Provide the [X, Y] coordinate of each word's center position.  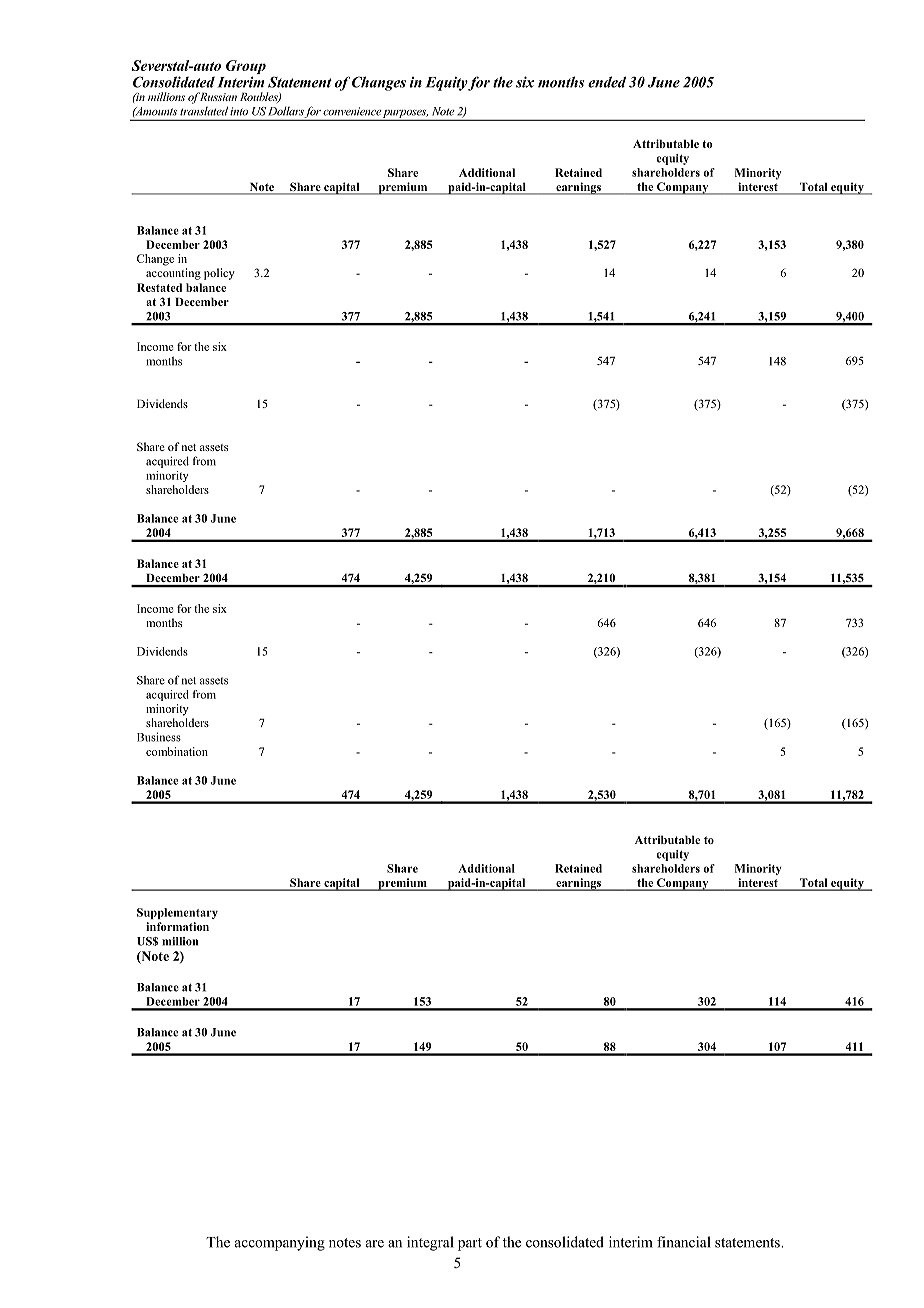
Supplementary [177, 913]
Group [246, 67]
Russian [217, 96]
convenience [352, 111]
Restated [159, 287]
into [239, 111]
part [470, 1244]
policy [219, 274]
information [177, 926]
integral [430, 1243]
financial [683, 1242]
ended [607, 82]
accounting [173, 274]
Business [159, 737]
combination [177, 751]
